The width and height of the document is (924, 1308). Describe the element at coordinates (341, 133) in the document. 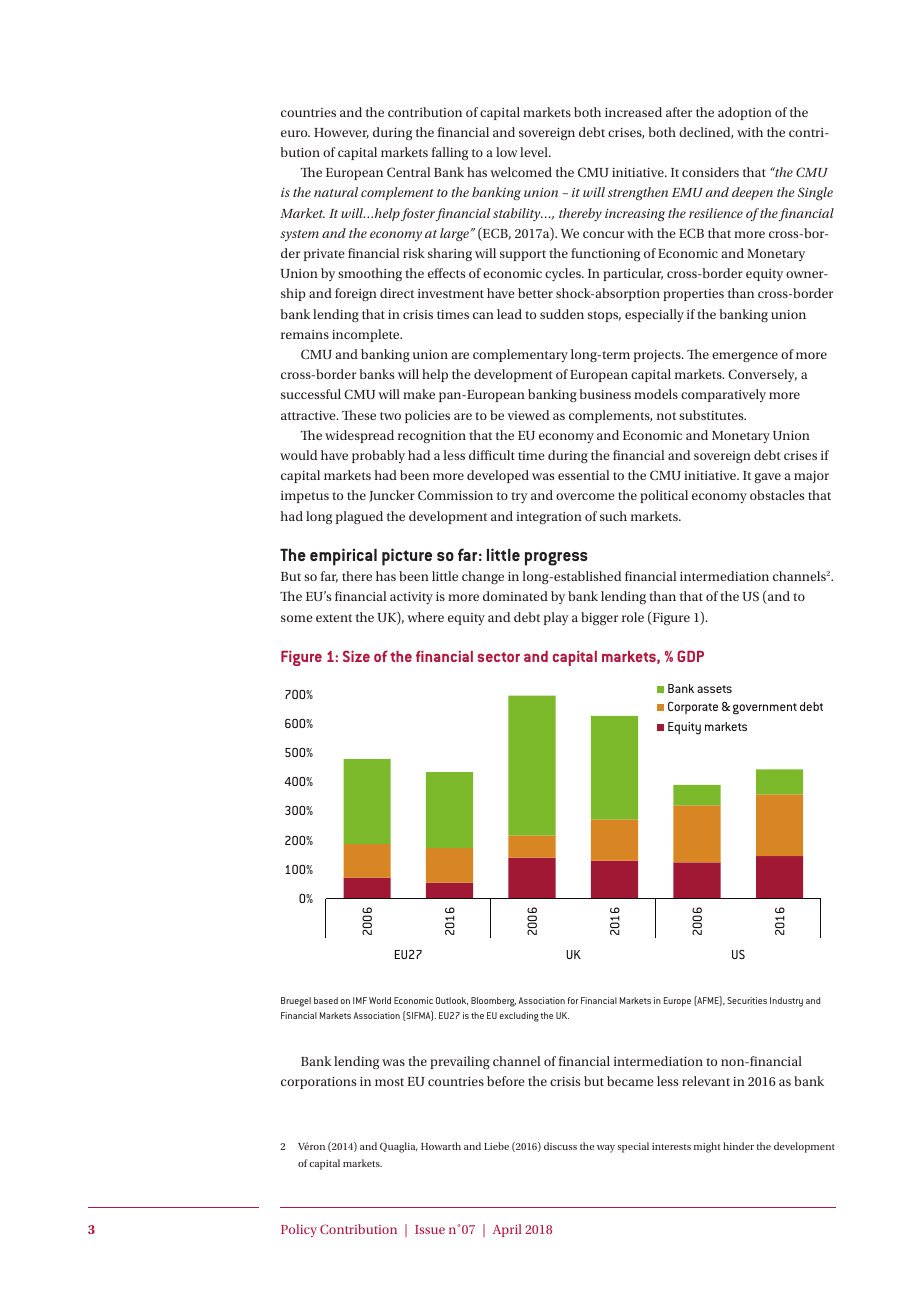

I see `However` at that location.
